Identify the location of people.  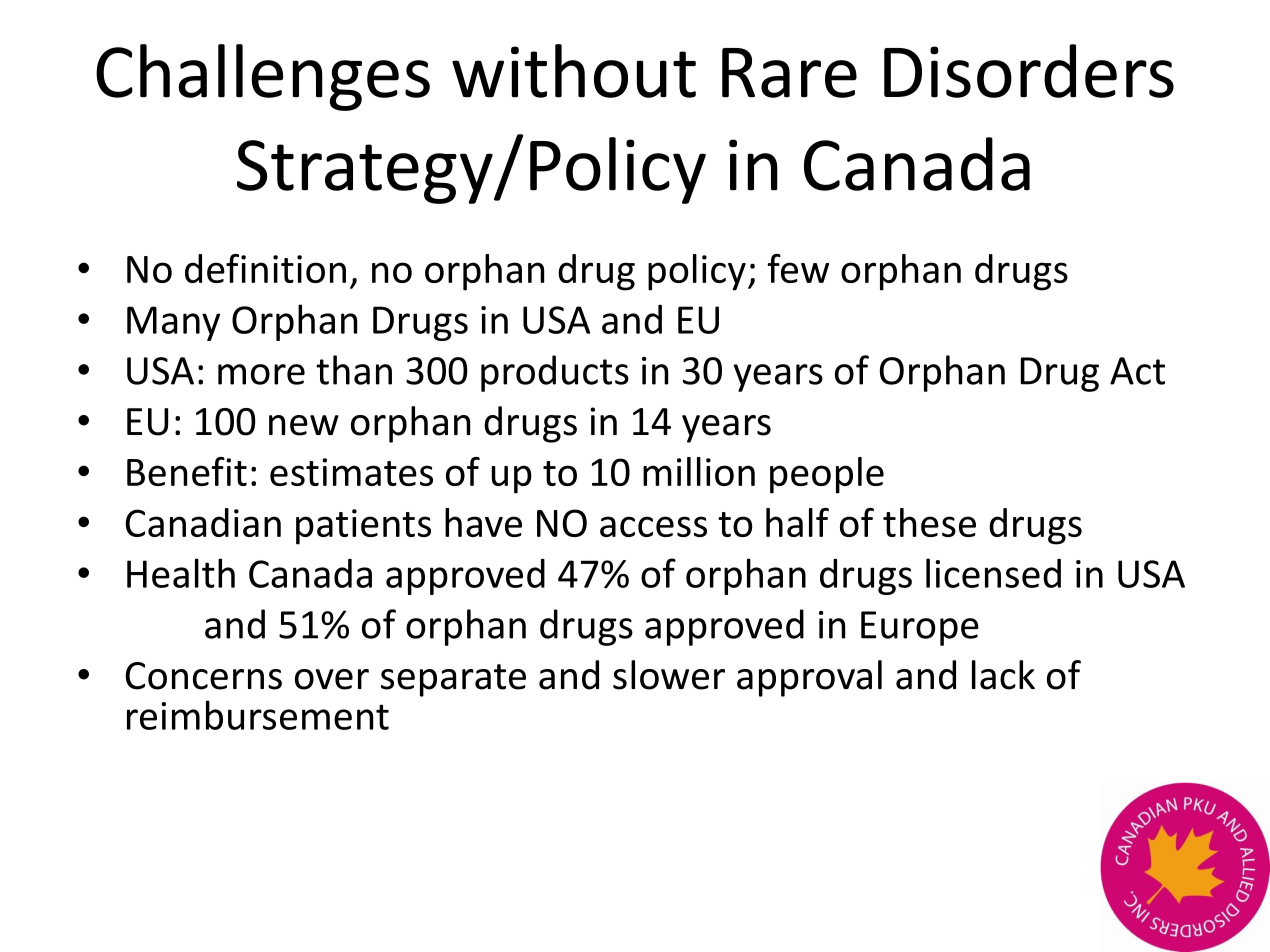
(827, 475).
